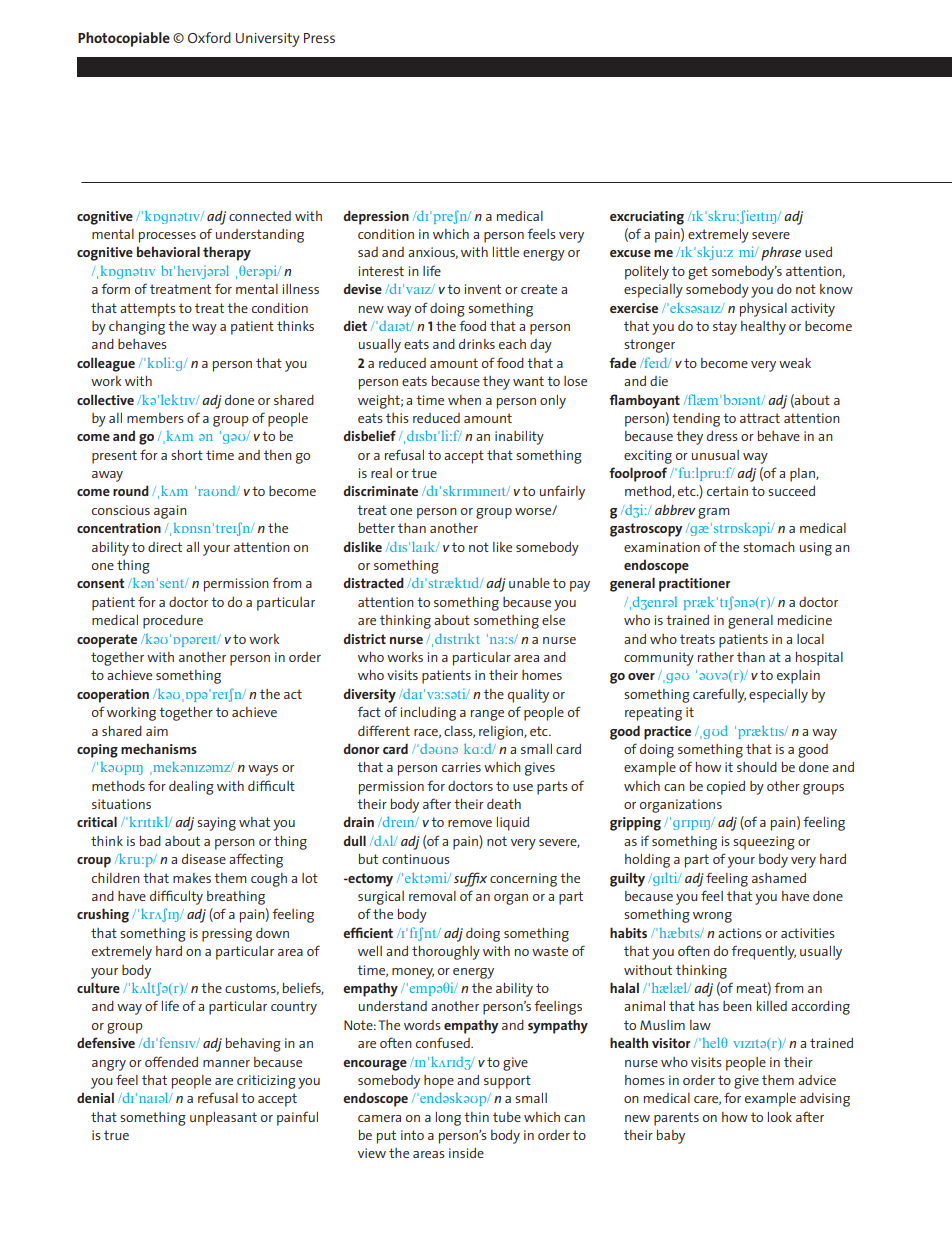 The image size is (952, 1251). What do you see at coordinates (380, 490) in the image?
I see `discriminate` at bounding box center [380, 490].
